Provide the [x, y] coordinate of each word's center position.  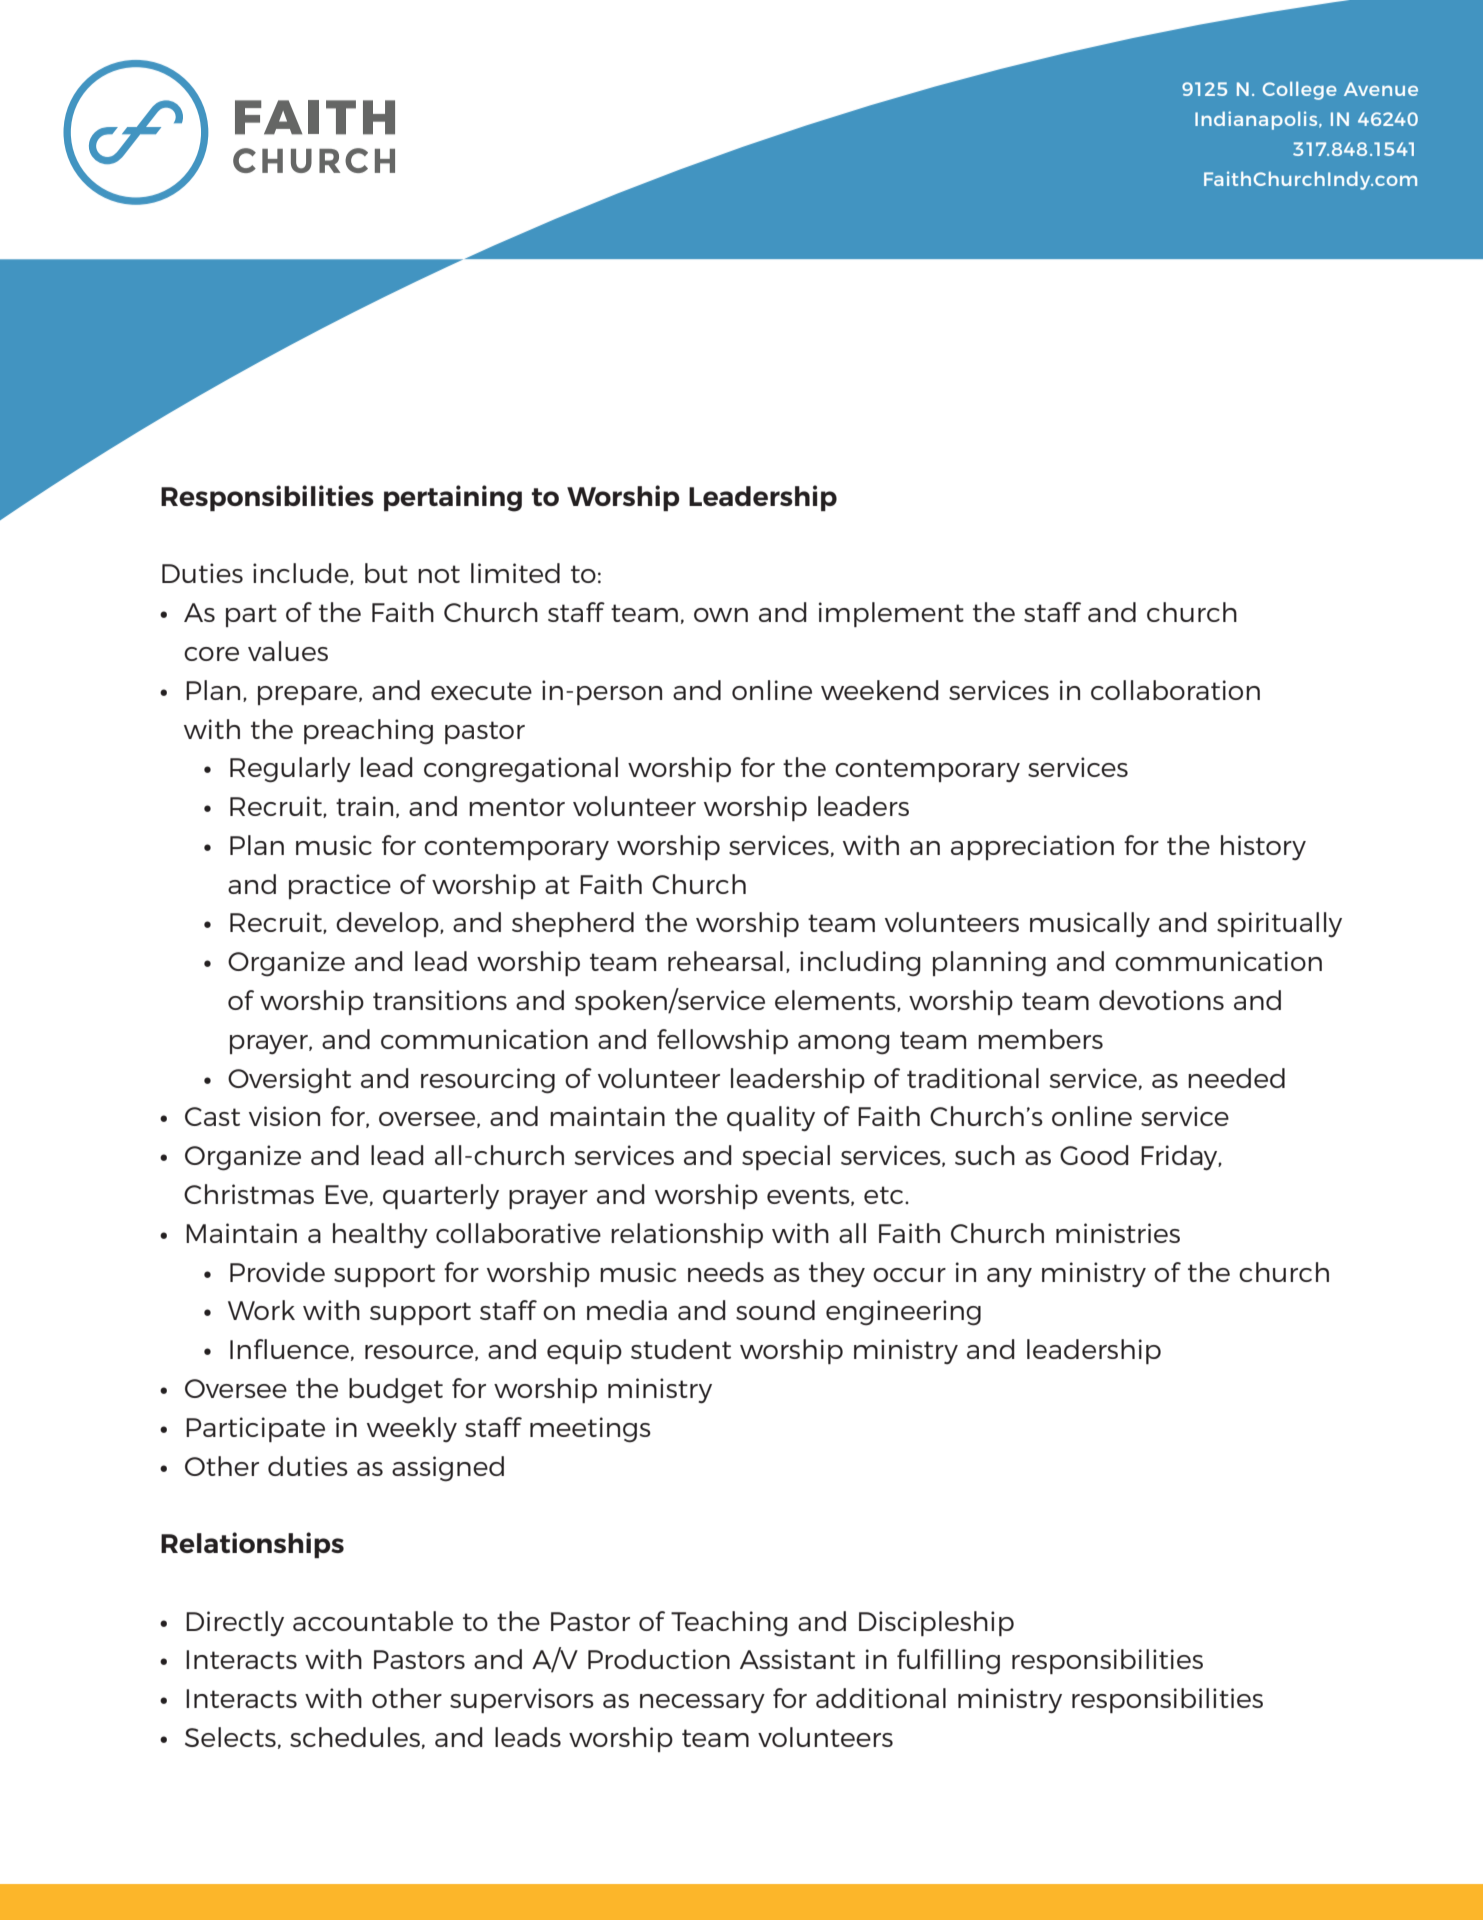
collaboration [1175, 690]
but [386, 573]
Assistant [797, 1659]
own [721, 615]
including [860, 964]
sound [775, 1310]
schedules [355, 1737]
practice [340, 886]
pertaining [453, 498]
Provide [277, 1272]
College [1300, 90]
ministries [1118, 1233]
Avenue [1381, 89]
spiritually [1279, 925]
